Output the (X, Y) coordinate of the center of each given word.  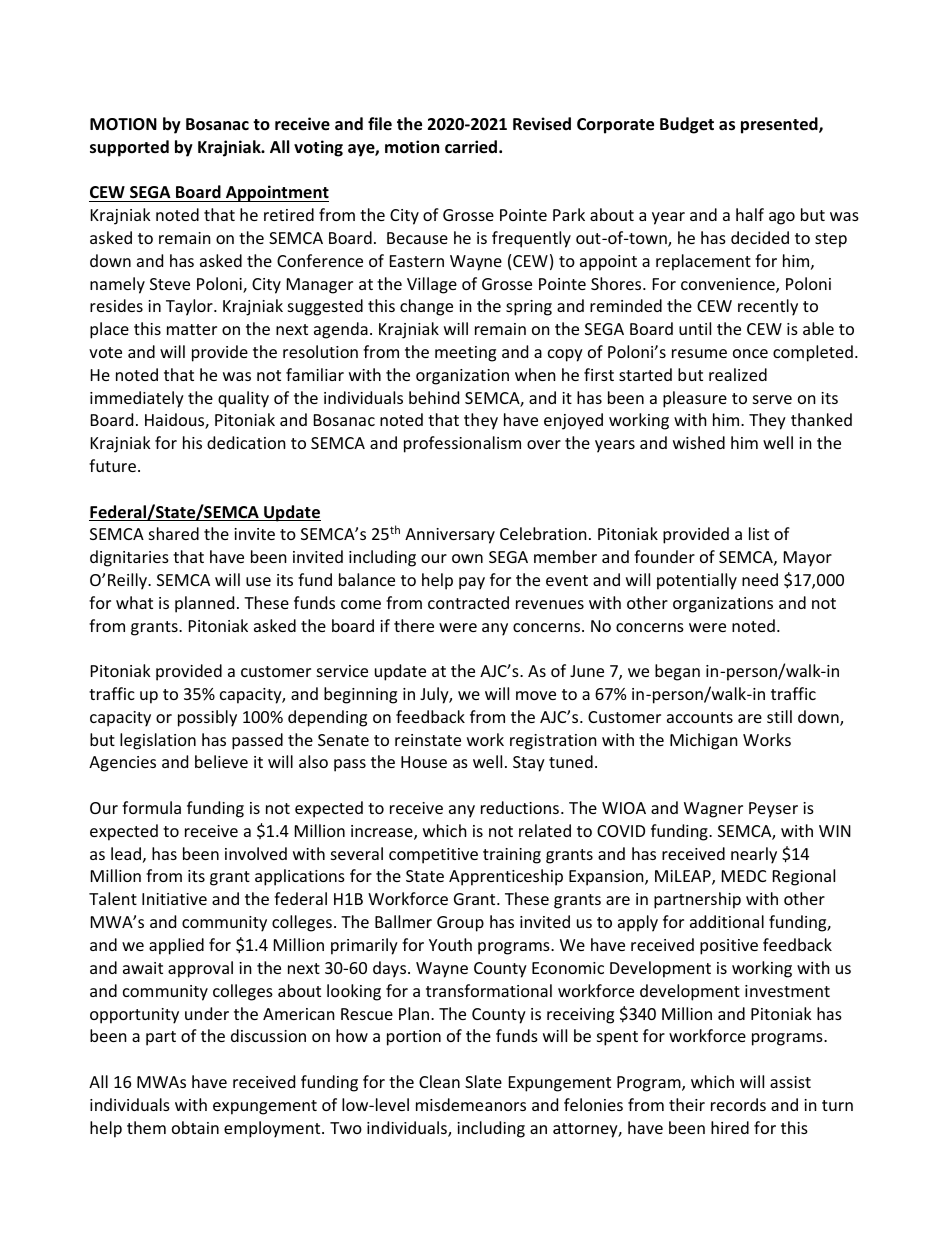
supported (129, 148)
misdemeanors (471, 1104)
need (760, 579)
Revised (542, 124)
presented (780, 125)
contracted (468, 602)
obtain (195, 1127)
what (134, 602)
